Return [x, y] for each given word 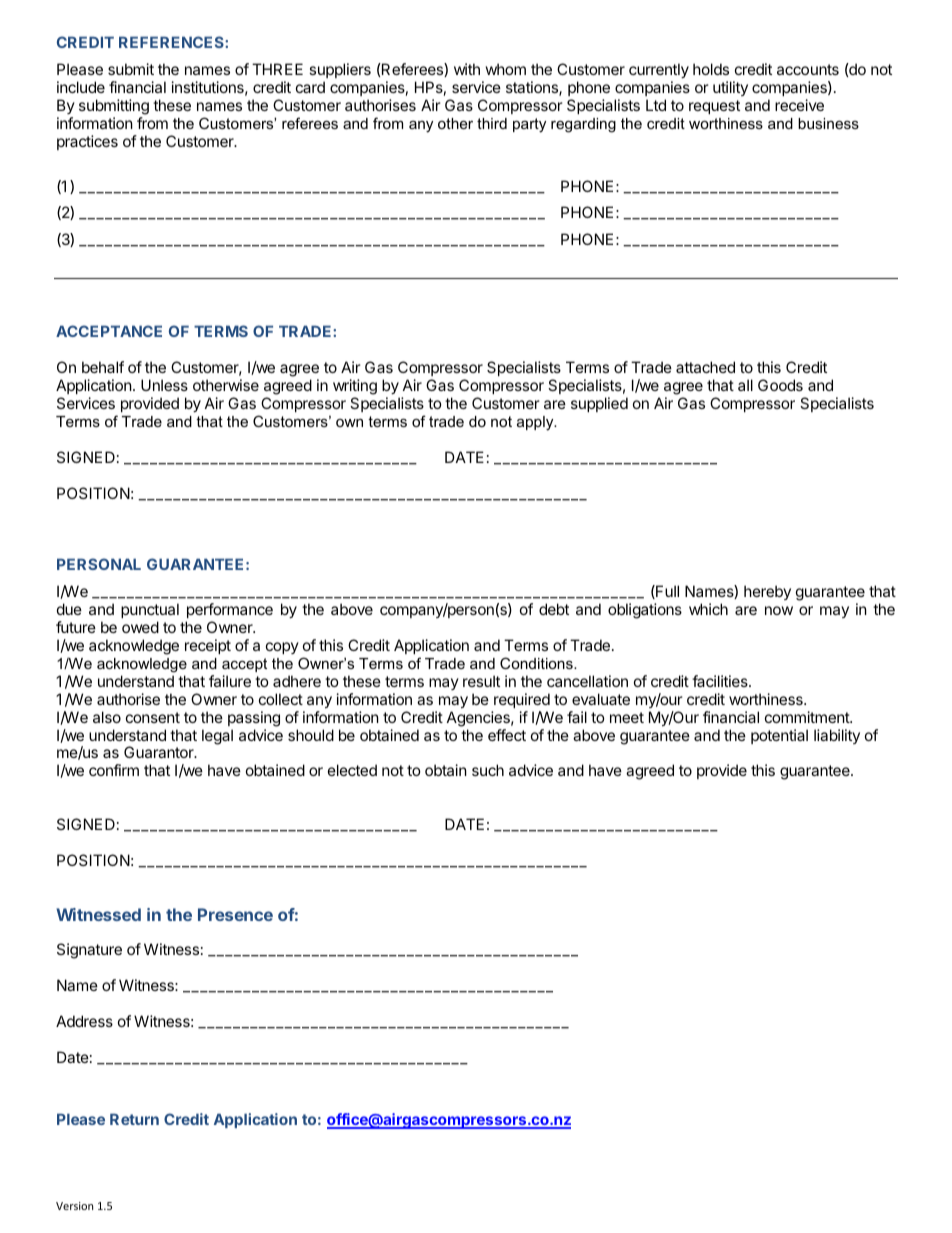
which [708, 609]
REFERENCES [172, 42]
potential [779, 736]
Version [74, 1206]
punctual [150, 610]
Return [134, 1119]
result [481, 681]
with [467, 69]
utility [730, 88]
